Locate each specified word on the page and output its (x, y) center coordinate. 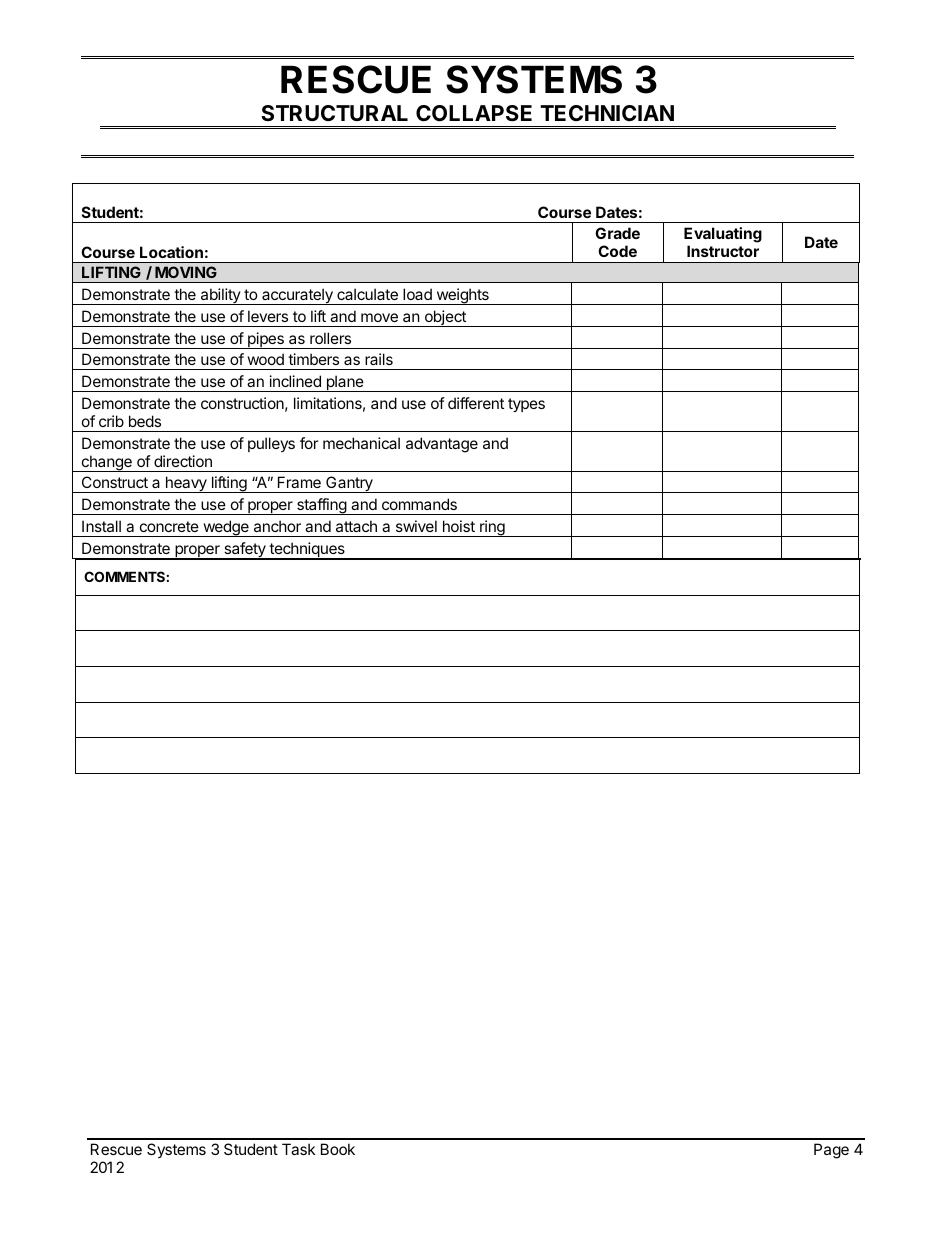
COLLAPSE (474, 113)
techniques (307, 551)
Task (298, 1149)
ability (220, 296)
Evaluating (723, 236)
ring (492, 528)
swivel (416, 526)
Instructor (723, 251)
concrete (169, 526)
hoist (459, 526)
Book (338, 1149)
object (445, 318)
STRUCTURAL (334, 113)
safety (245, 551)
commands (419, 504)
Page (831, 1151)
